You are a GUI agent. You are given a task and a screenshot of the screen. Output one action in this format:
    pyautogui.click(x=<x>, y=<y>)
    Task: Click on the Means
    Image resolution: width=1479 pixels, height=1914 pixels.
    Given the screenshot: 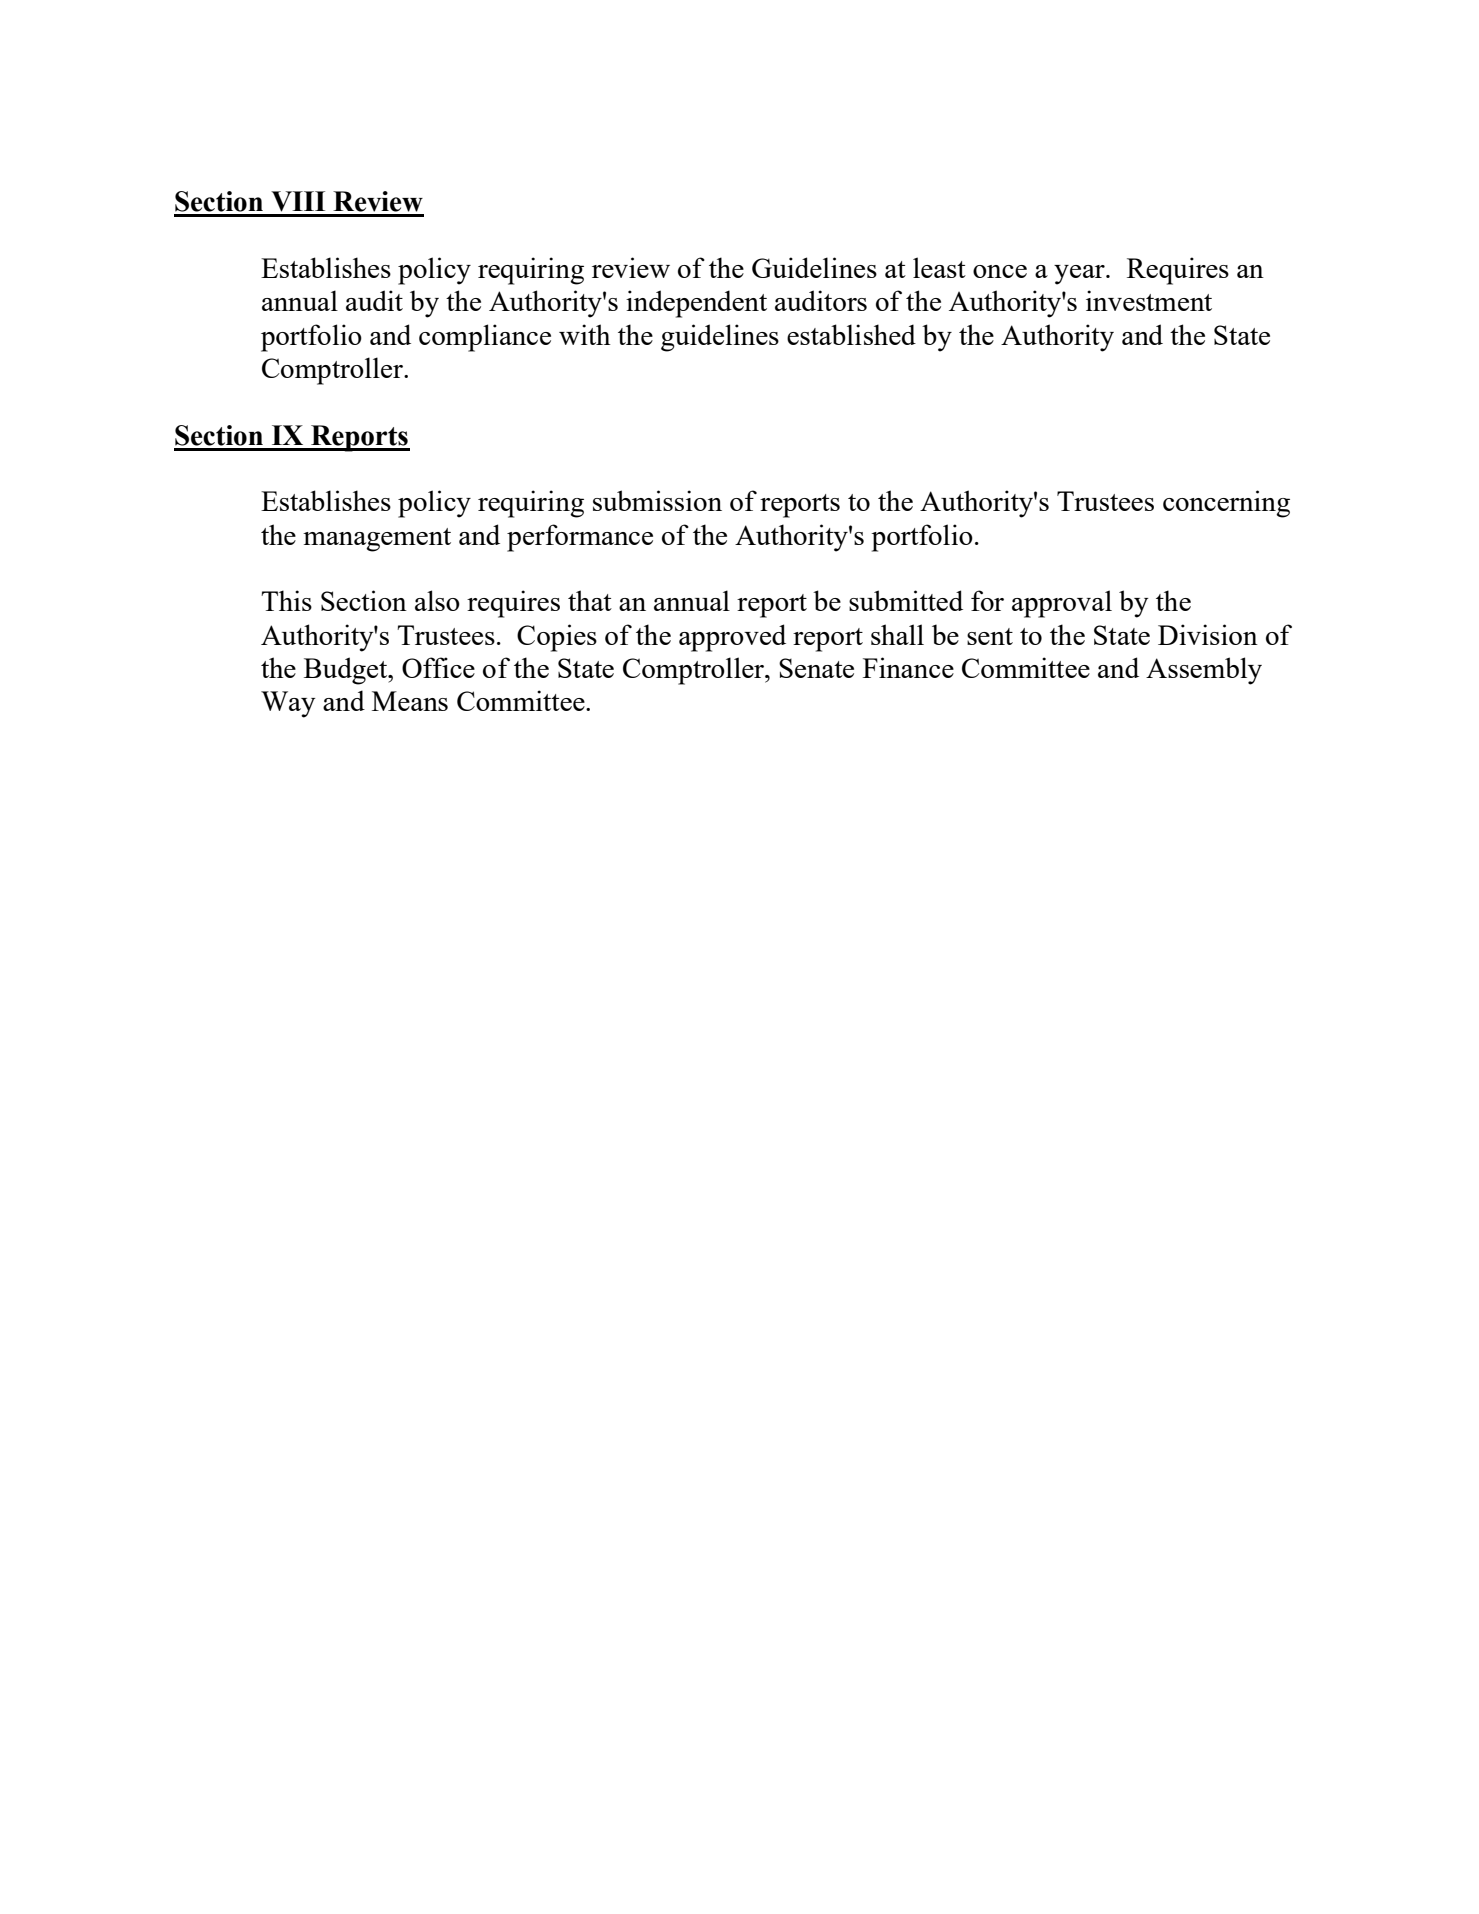 What is the action you would take?
    pyautogui.click(x=410, y=701)
